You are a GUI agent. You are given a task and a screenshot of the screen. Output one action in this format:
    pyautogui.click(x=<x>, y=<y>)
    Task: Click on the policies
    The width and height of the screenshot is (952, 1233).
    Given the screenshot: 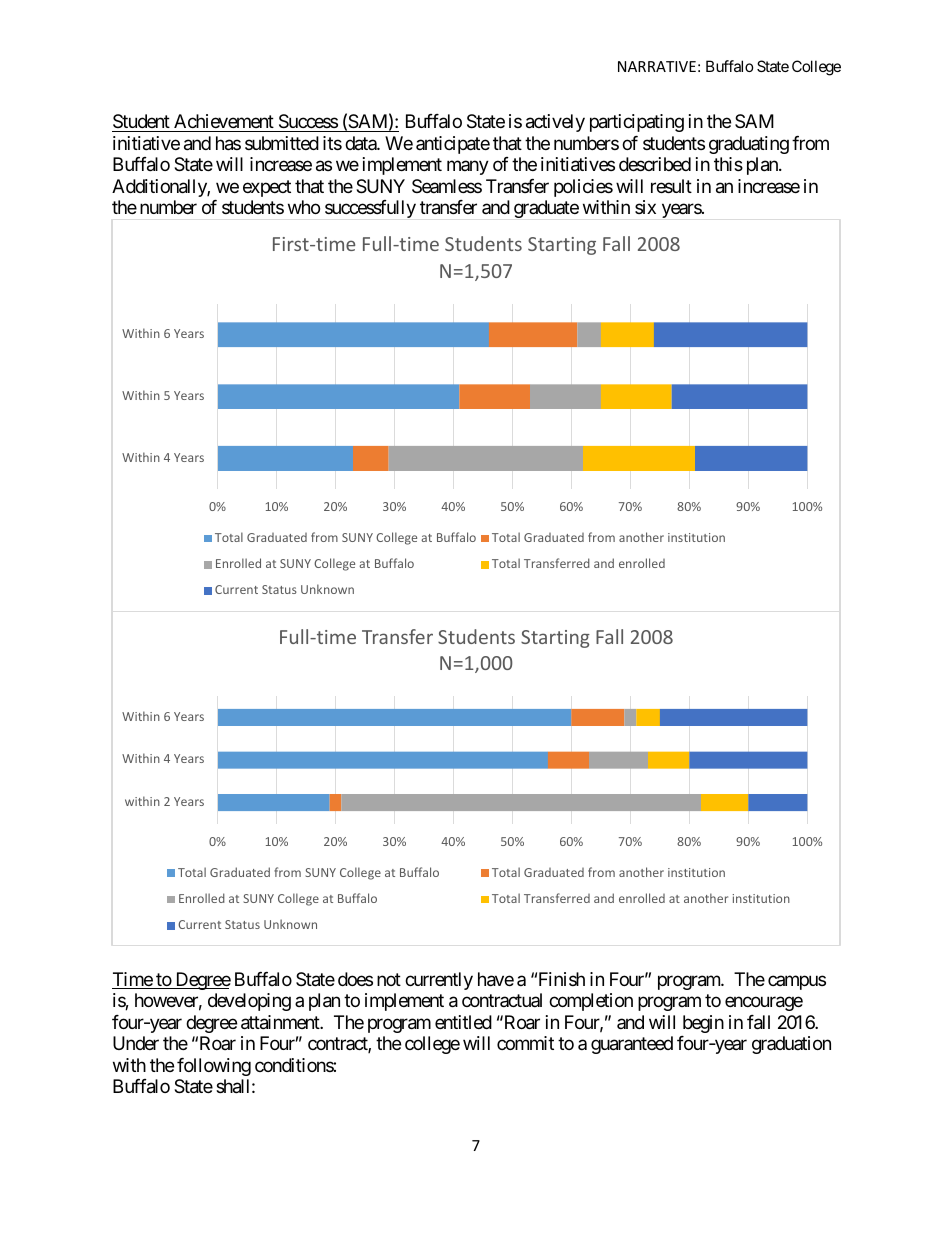 What is the action you would take?
    pyautogui.click(x=583, y=188)
